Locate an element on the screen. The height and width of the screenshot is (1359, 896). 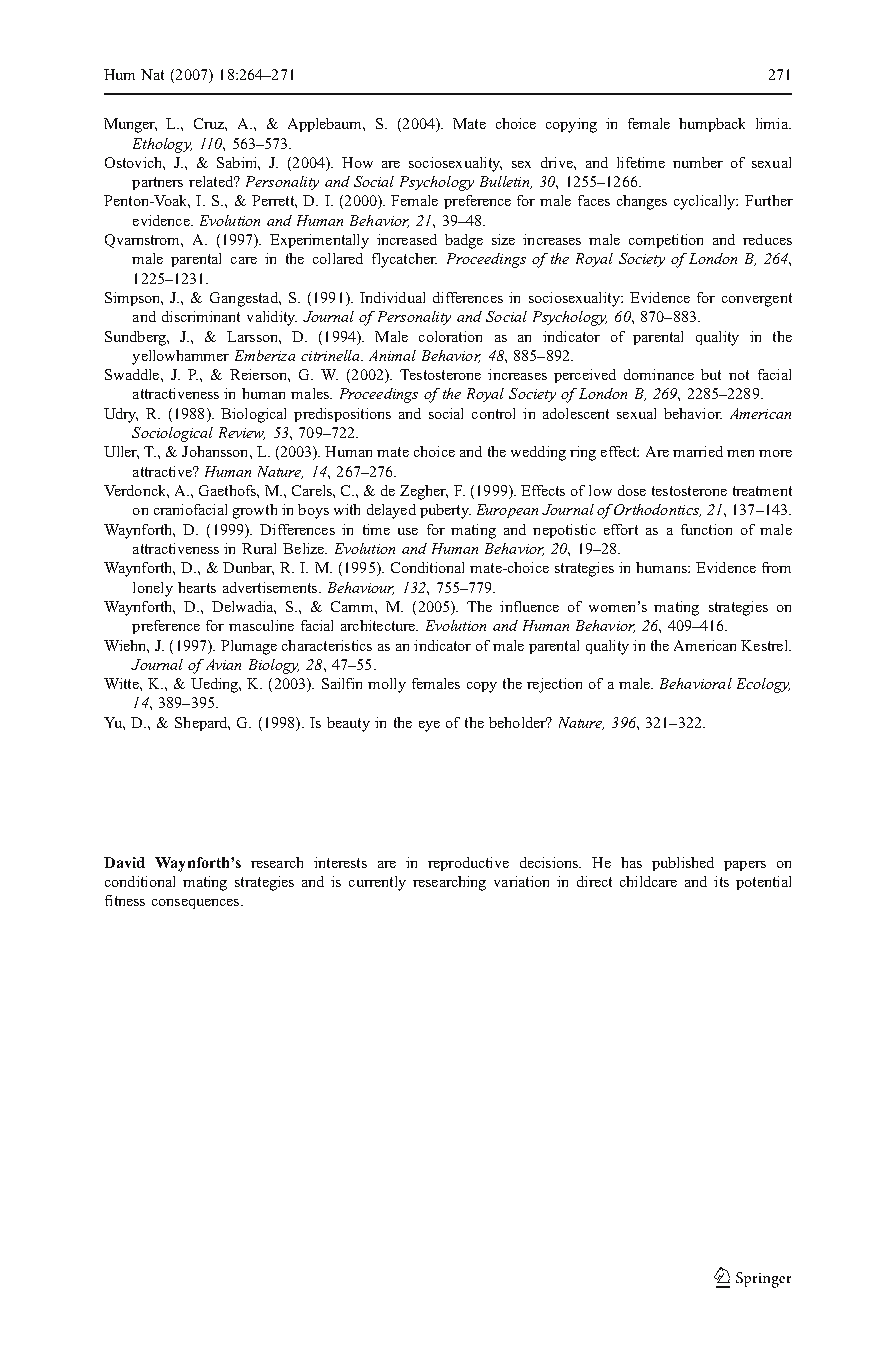
number is located at coordinates (698, 162).
